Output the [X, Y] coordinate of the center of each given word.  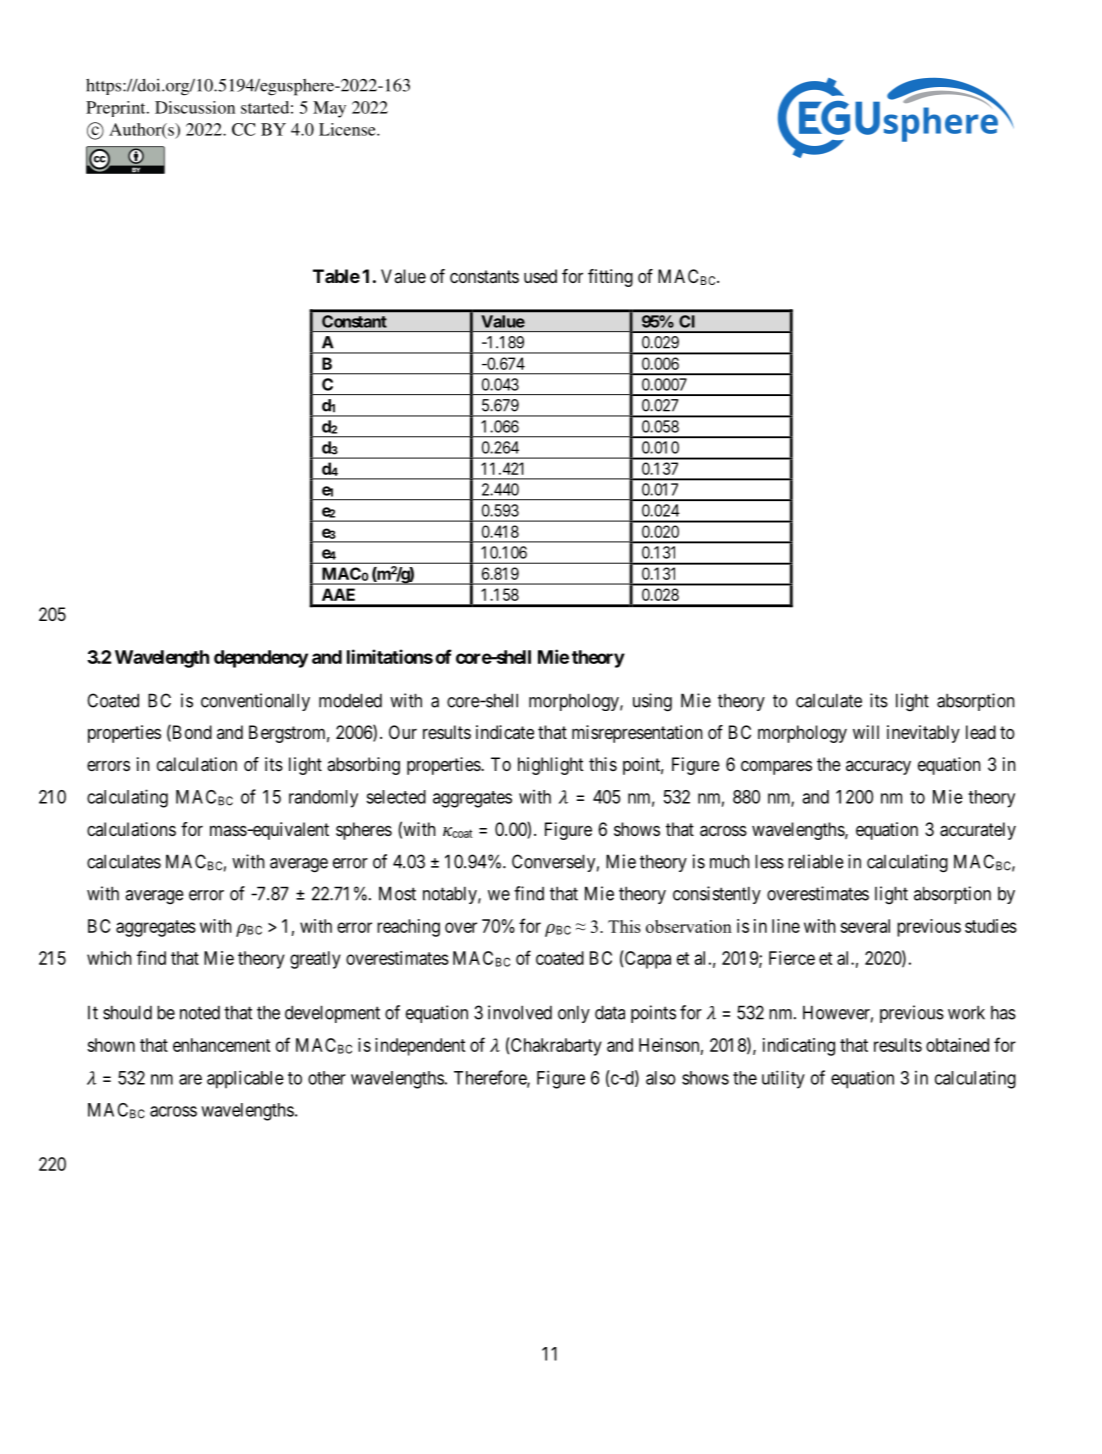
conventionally [255, 702]
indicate [505, 732]
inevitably [923, 734]
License [348, 129]
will [866, 732]
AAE [338, 594]
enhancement [221, 1045]
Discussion [195, 107]
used [540, 276]
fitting [610, 278]
